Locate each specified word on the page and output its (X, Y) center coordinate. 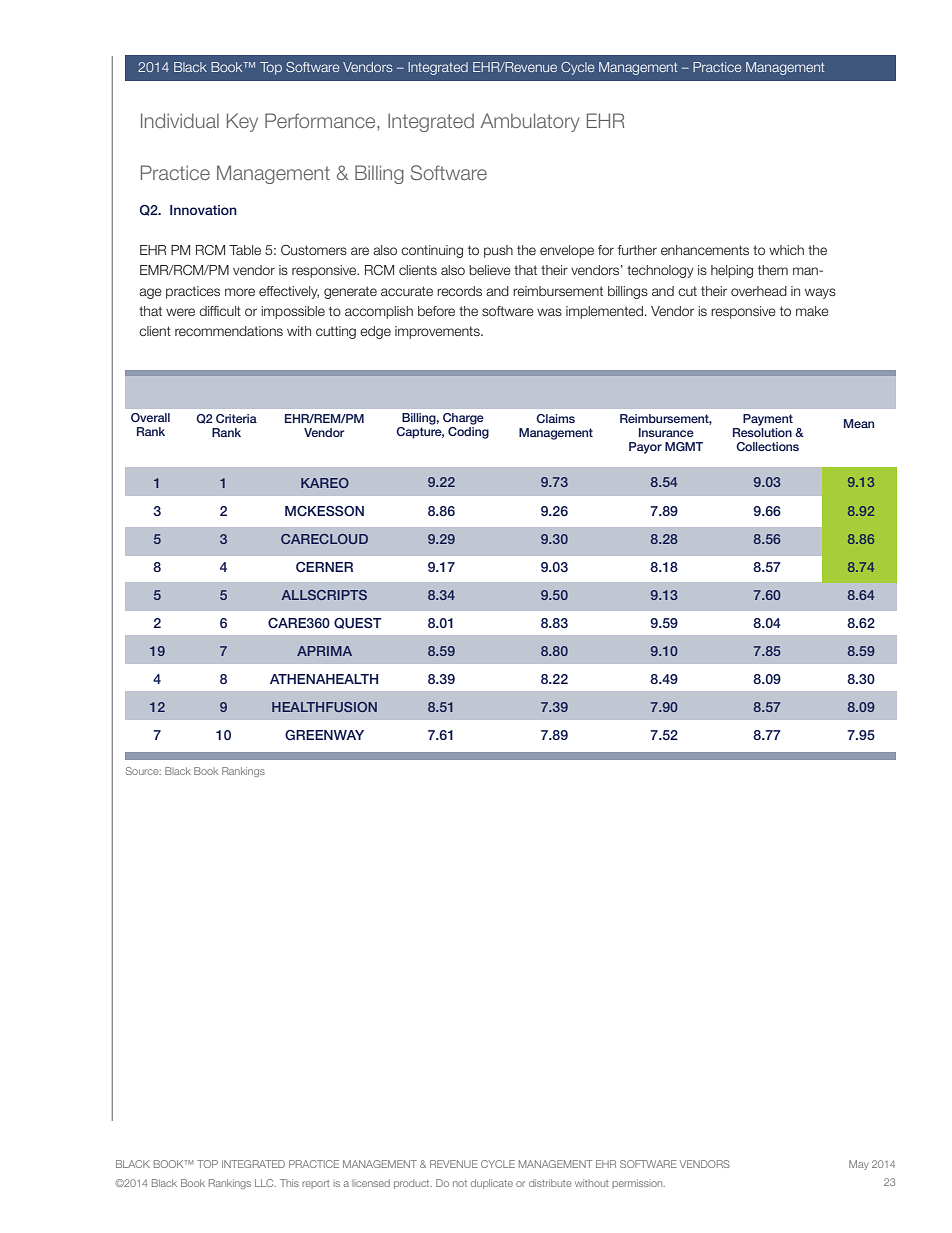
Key (242, 122)
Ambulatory (530, 122)
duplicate (492, 1184)
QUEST (358, 623)
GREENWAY (324, 735)
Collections (767, 446)
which (786, 250)
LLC (265, 1183)
